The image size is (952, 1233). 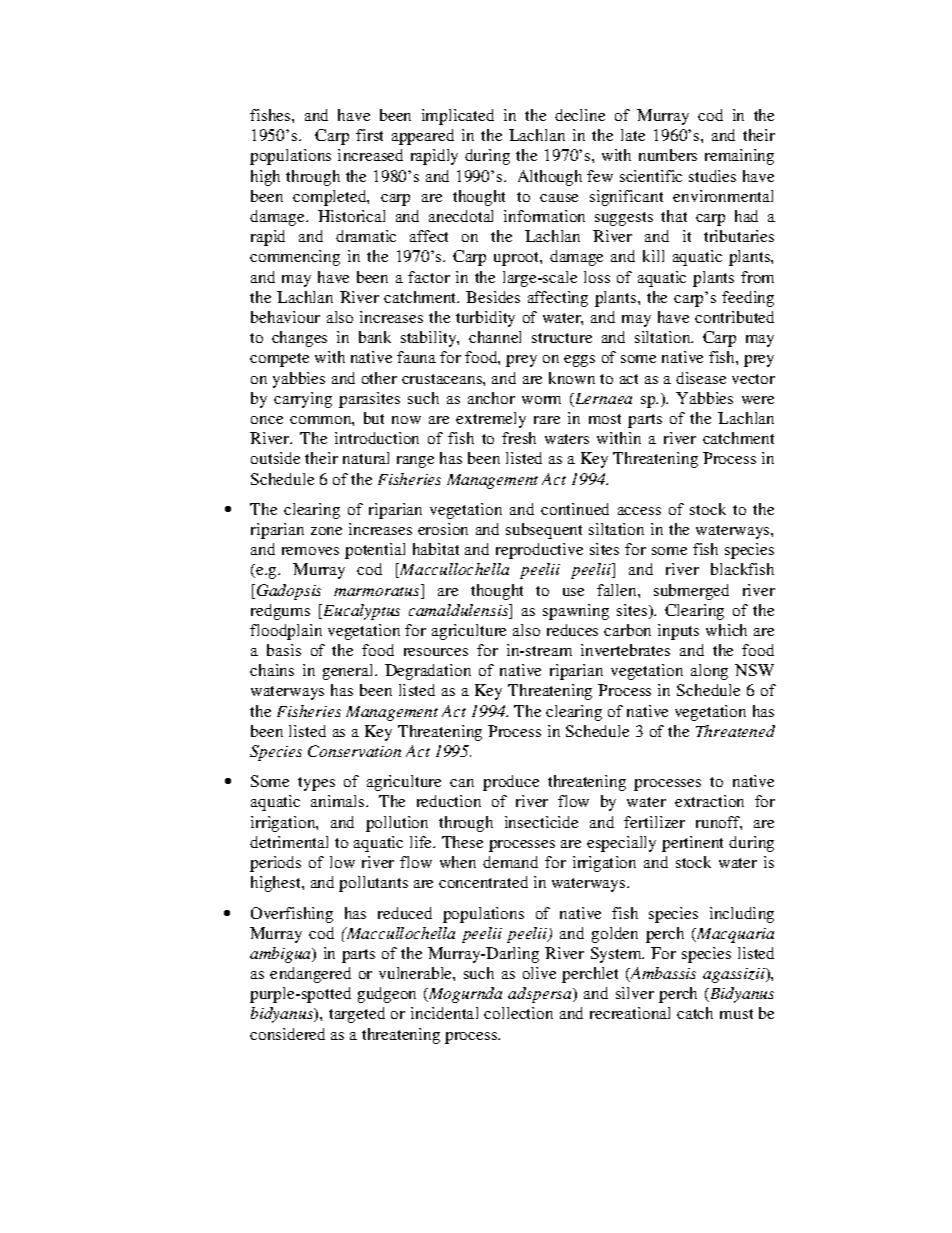 I want to click on removes, so click(x=310, y=551).
